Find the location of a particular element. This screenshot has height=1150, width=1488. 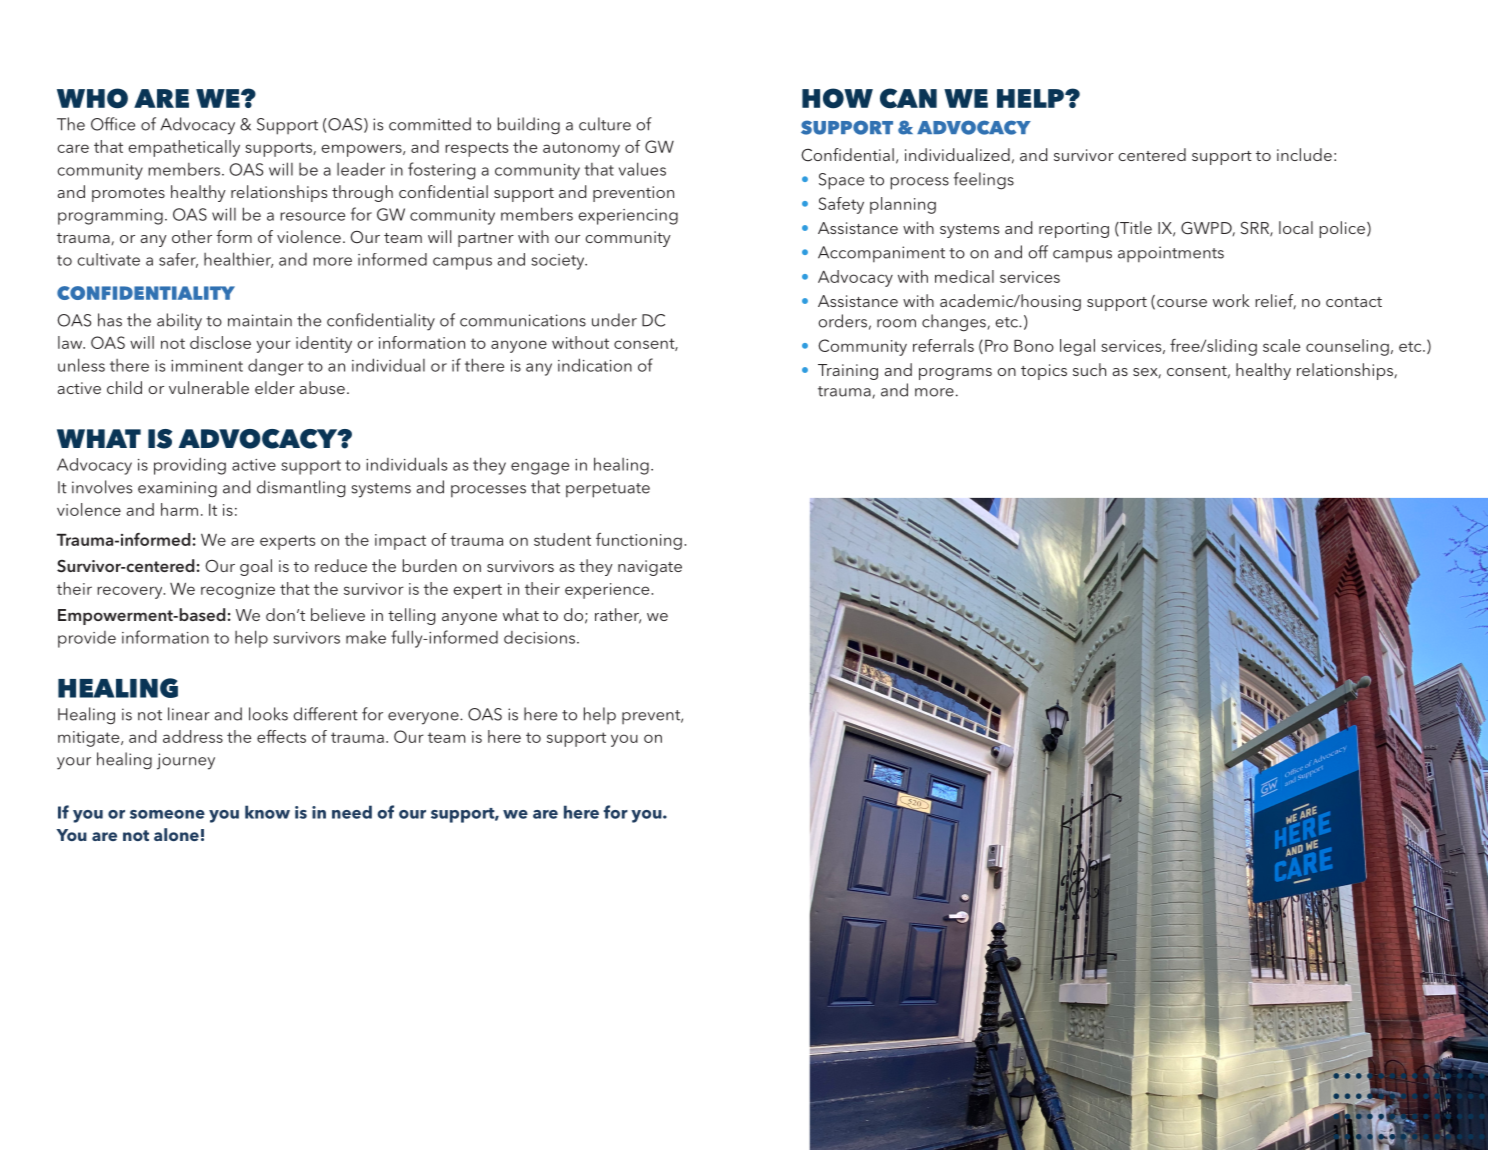

culture is located at coordinates (605, 124).
